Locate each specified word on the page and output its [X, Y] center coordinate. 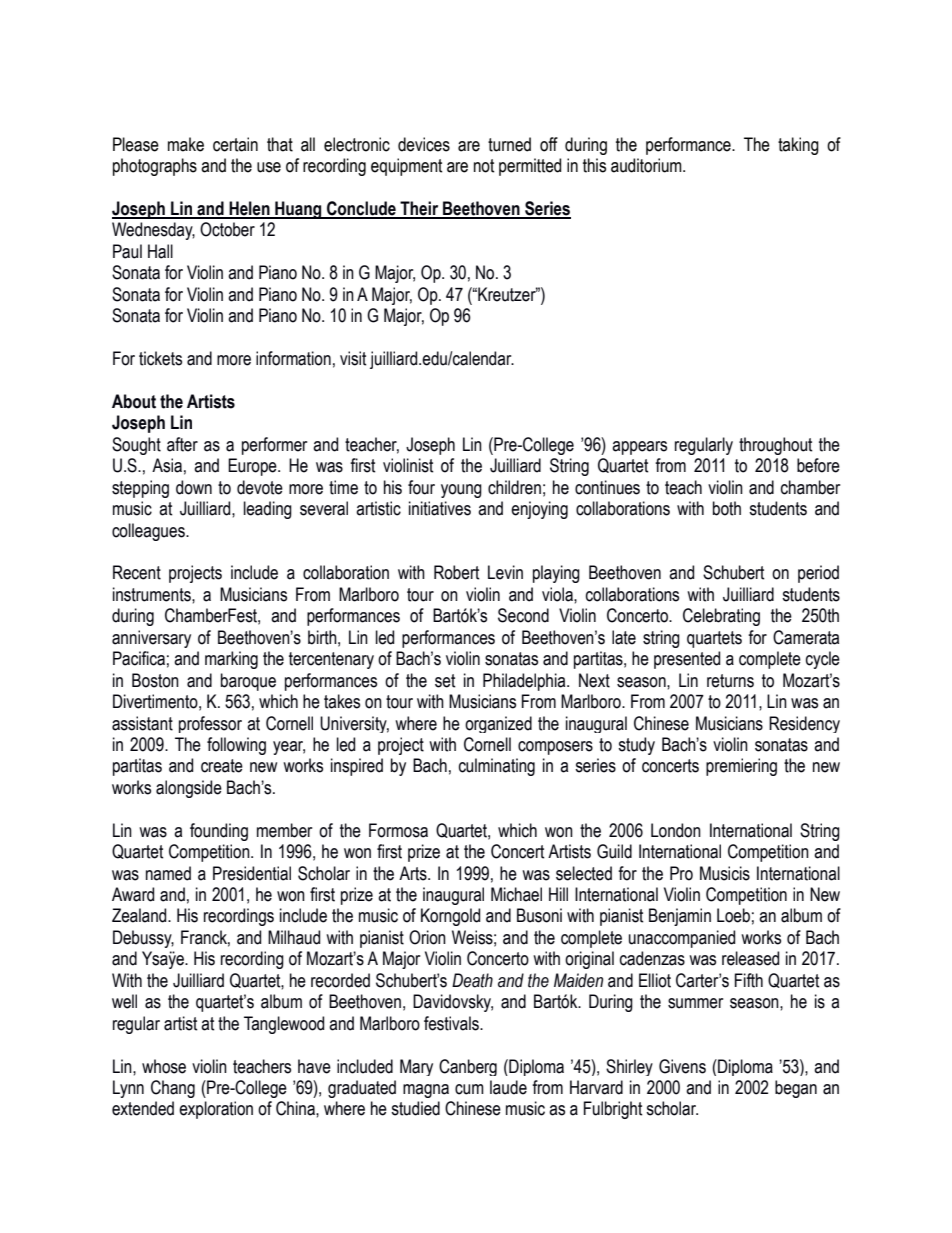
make [186, 144]
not [484, 166]
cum [469, 1089]
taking [798, 146]
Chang [173, 1089]
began [796, 1089]
